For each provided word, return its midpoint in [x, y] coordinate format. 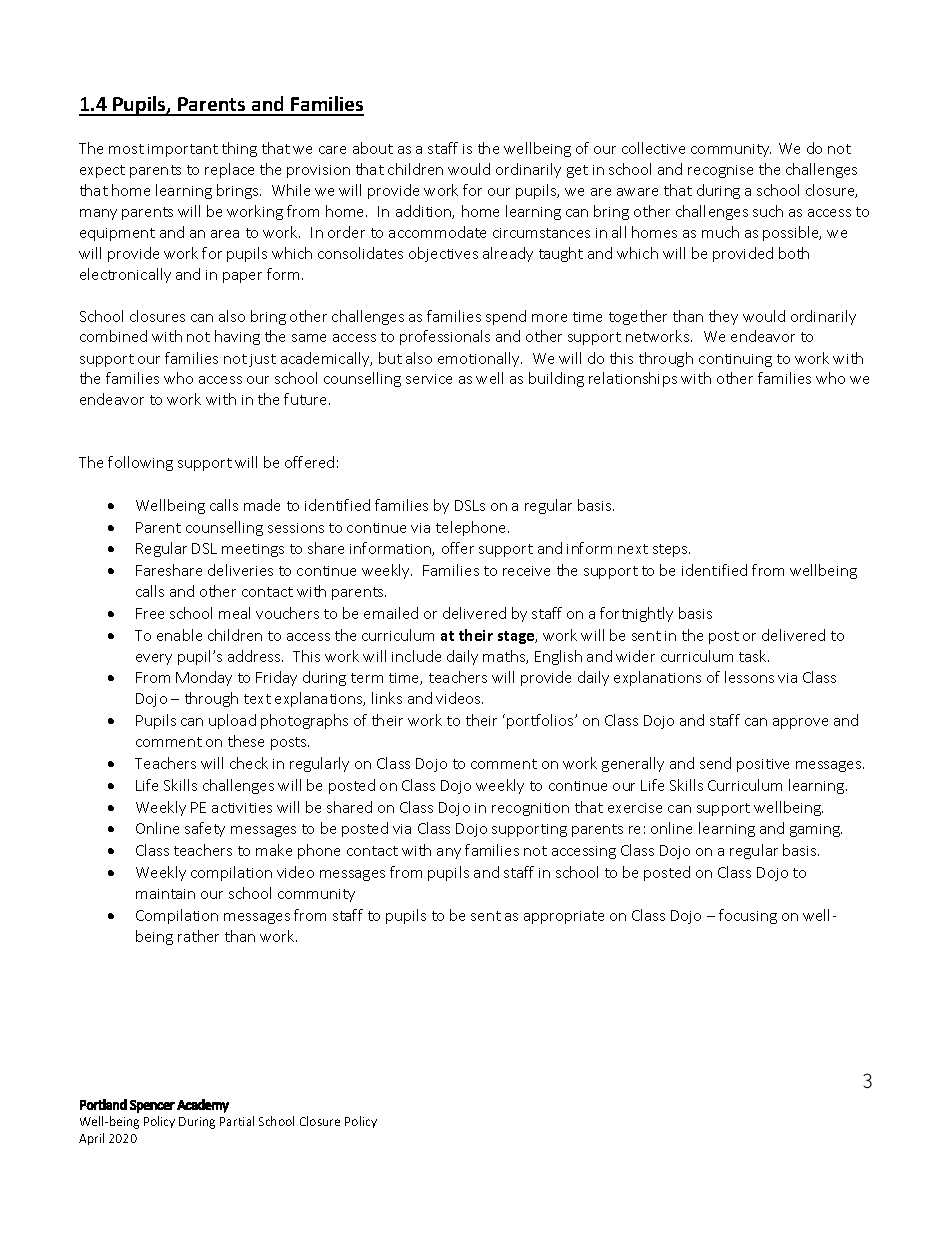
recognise [720, 171]
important [183, 150]
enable [179, 635]
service [429, 379]
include [416, 656]
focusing [748, 916]
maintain [165, 894]
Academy [203, 1106]
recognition [530, 809]
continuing [735, 360]
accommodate [437, 232]
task [754, 656]
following [140, 463]
